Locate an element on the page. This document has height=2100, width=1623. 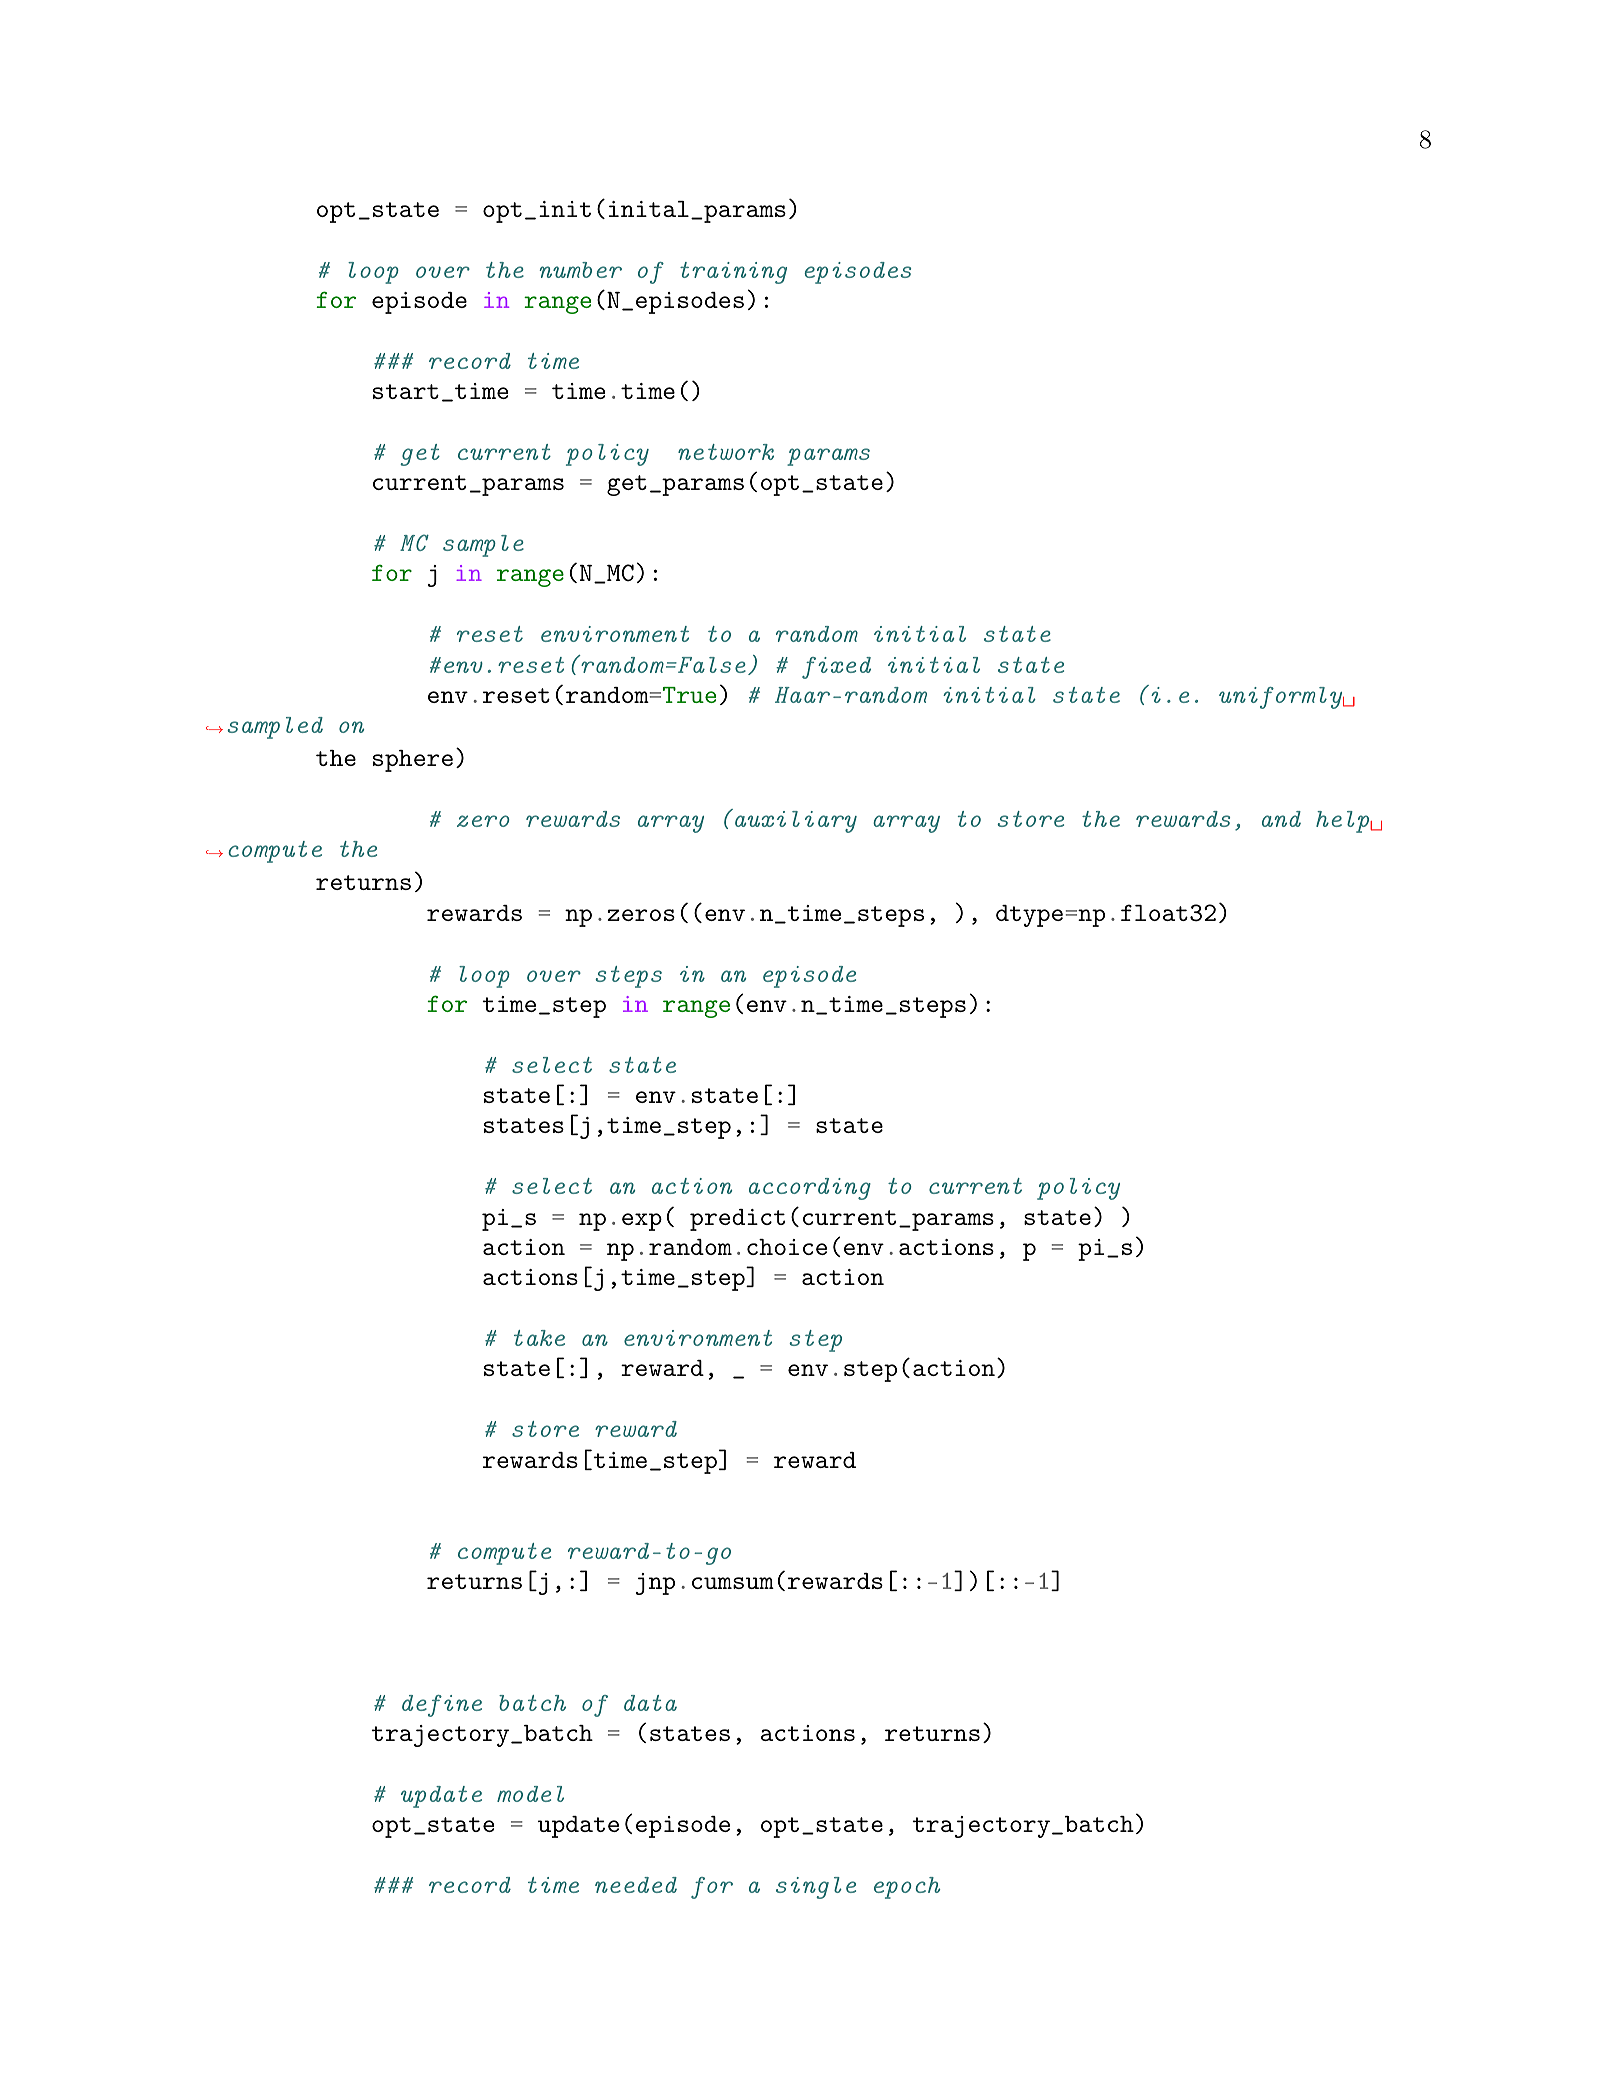
help is located at coordinates (1342, 822).
